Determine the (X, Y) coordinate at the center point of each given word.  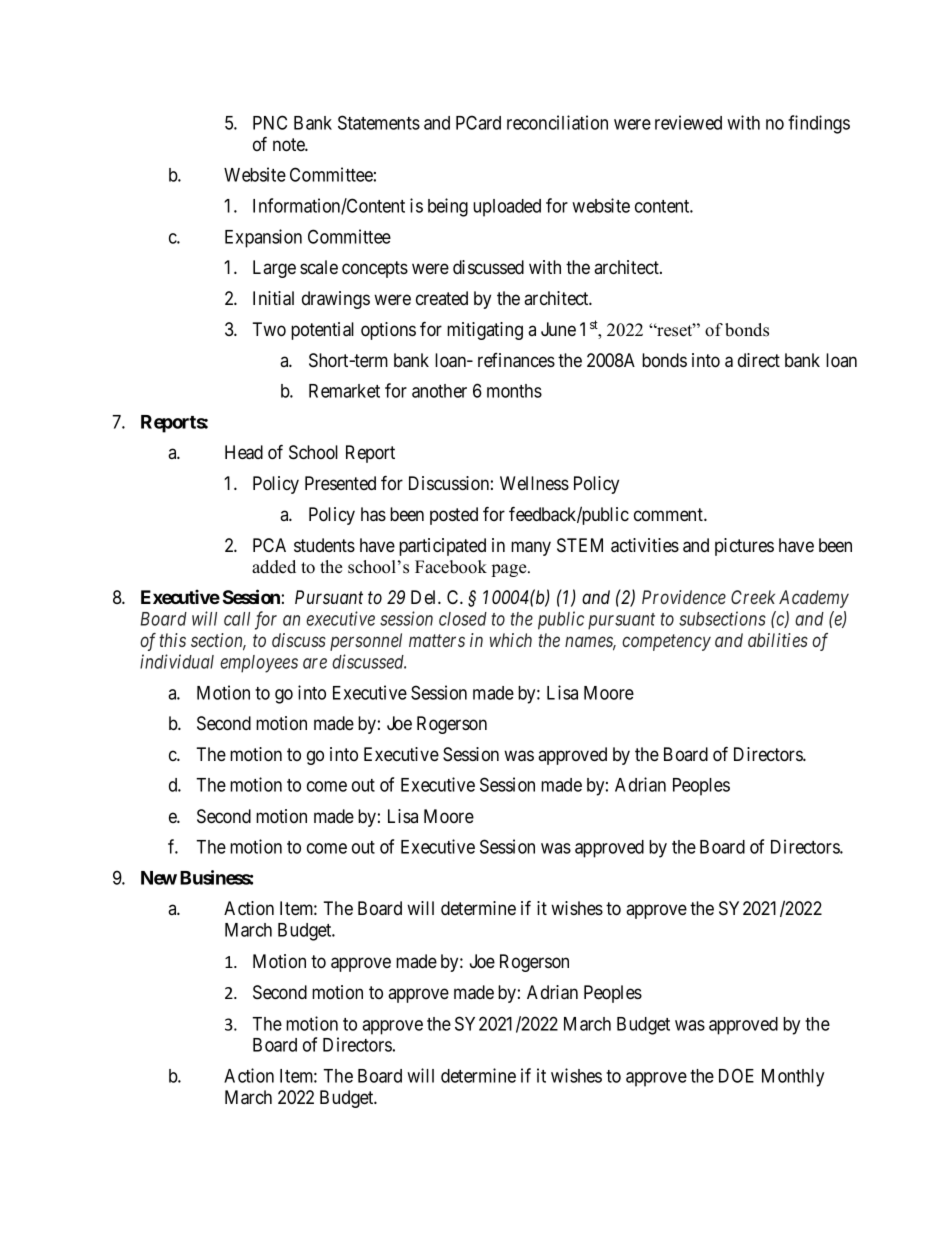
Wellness (534, 483)
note (289, 145)
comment (669, 514)
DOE (736, 1075)
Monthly (793, 1078)
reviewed (688, 122)
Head (244, 452)
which (511, 640)
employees (259, 664)
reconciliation (557, 122)
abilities (778, 640)
